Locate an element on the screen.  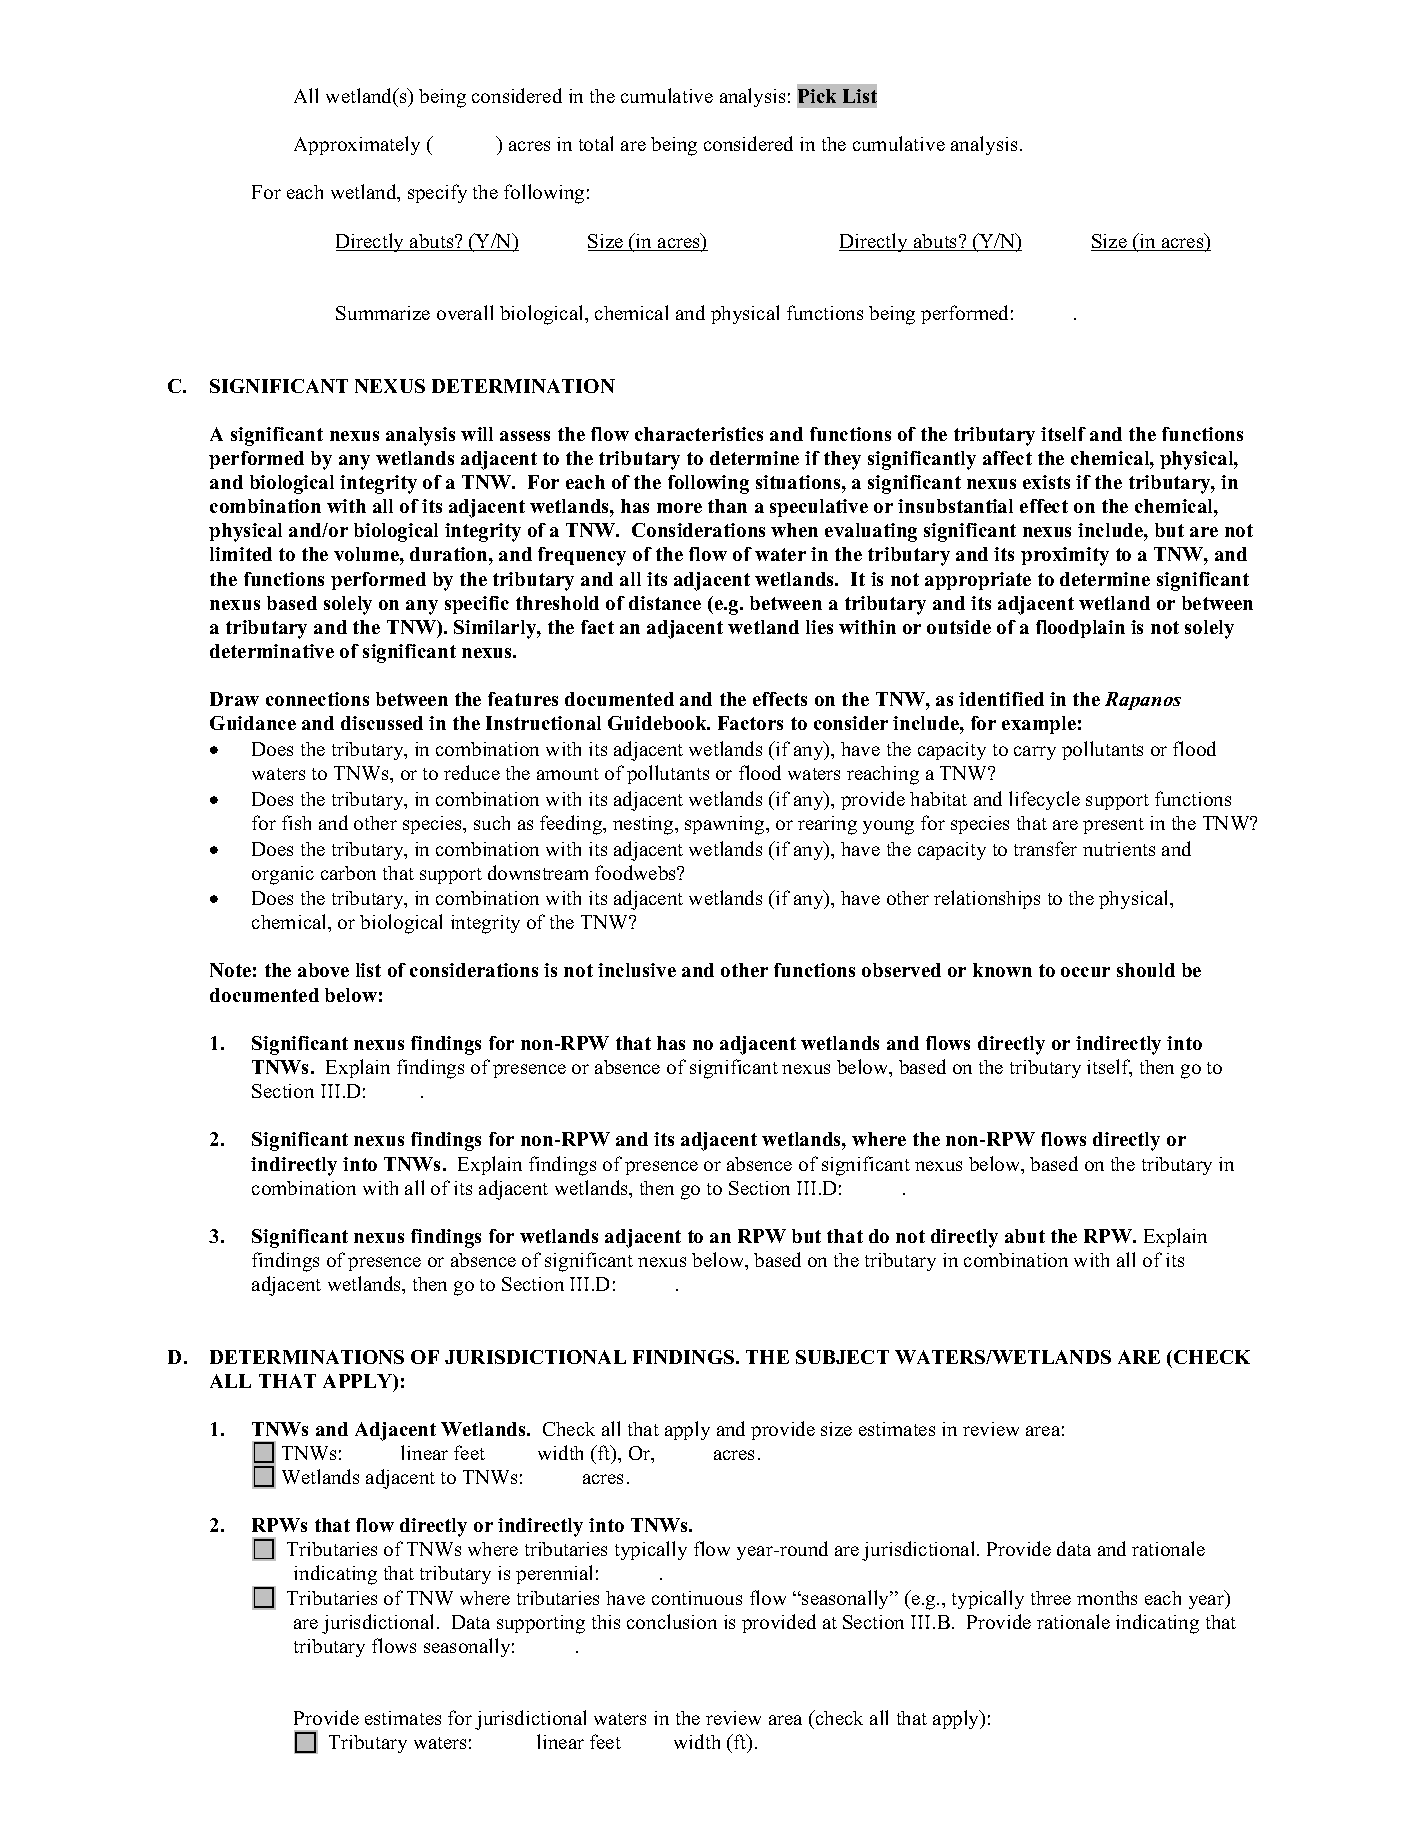
above is located at coordinates (323, 970).
